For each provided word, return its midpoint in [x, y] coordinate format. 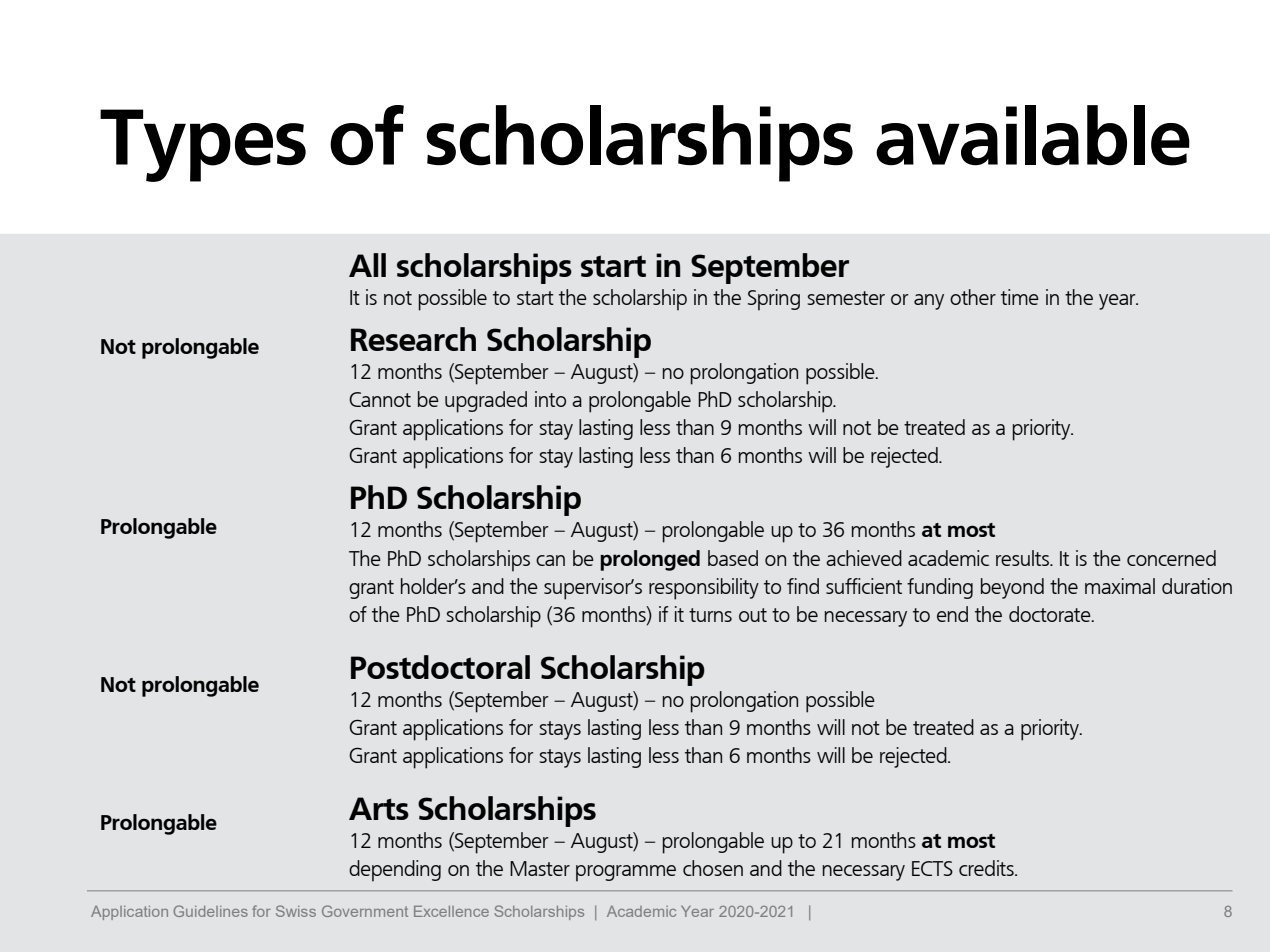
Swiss [296, 911]
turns [710, 615]
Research [413, 339]
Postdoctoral [440, 667]
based [733, 558]
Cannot [380, 399]
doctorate [1051, 614]
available [1033, 135]
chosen [713, 868]
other [973, 297]
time [1020, 297]
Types [203, 145]
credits [987, 868]
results [1023, 558]
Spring [774, 300]
